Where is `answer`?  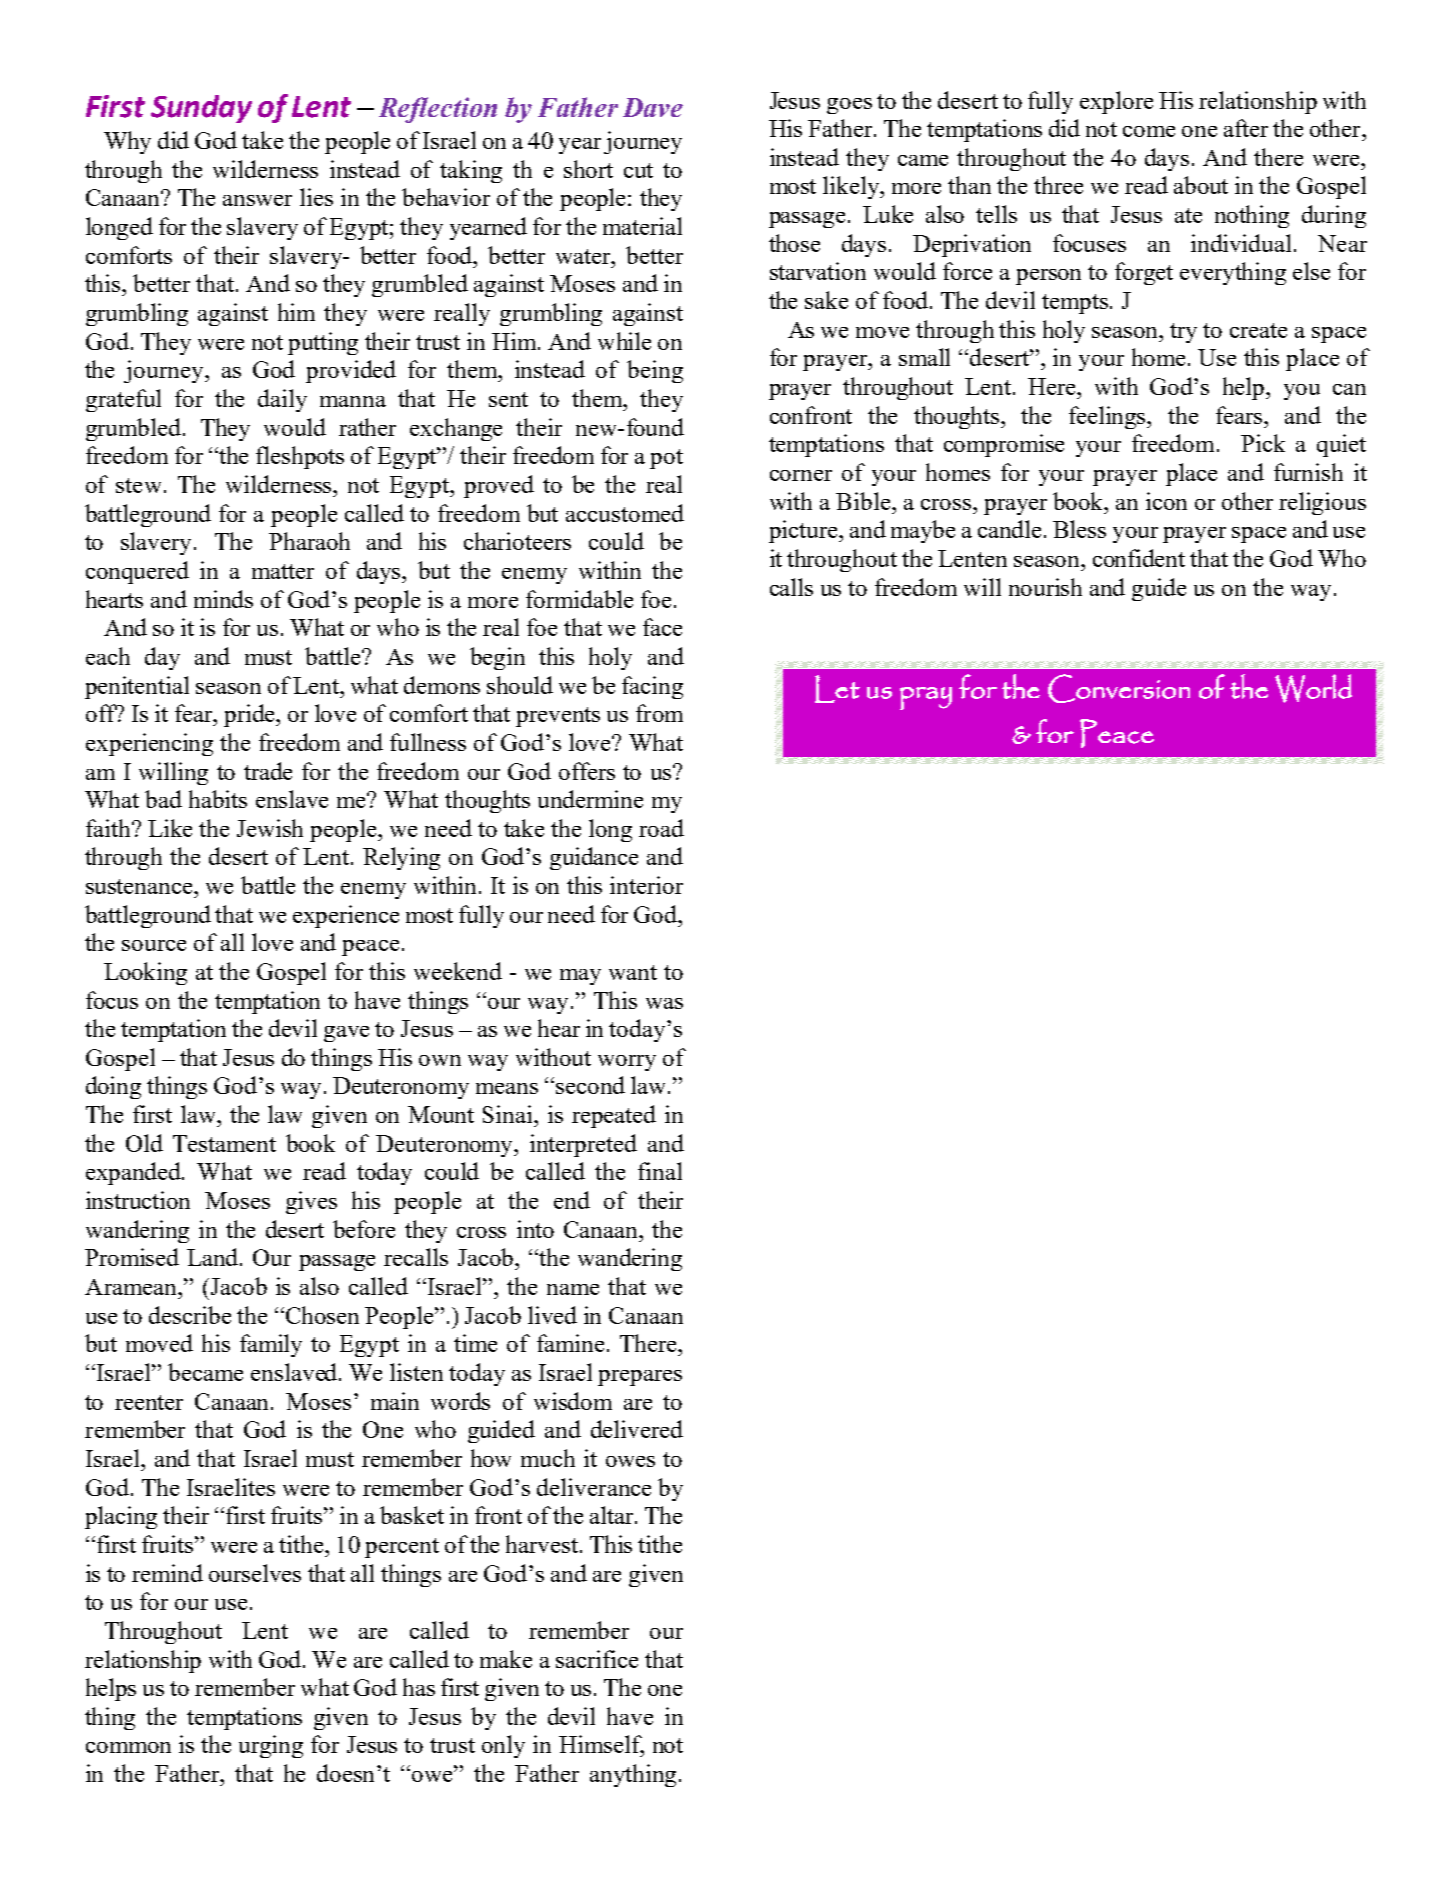
answer is located at coordinates (257, 200).
